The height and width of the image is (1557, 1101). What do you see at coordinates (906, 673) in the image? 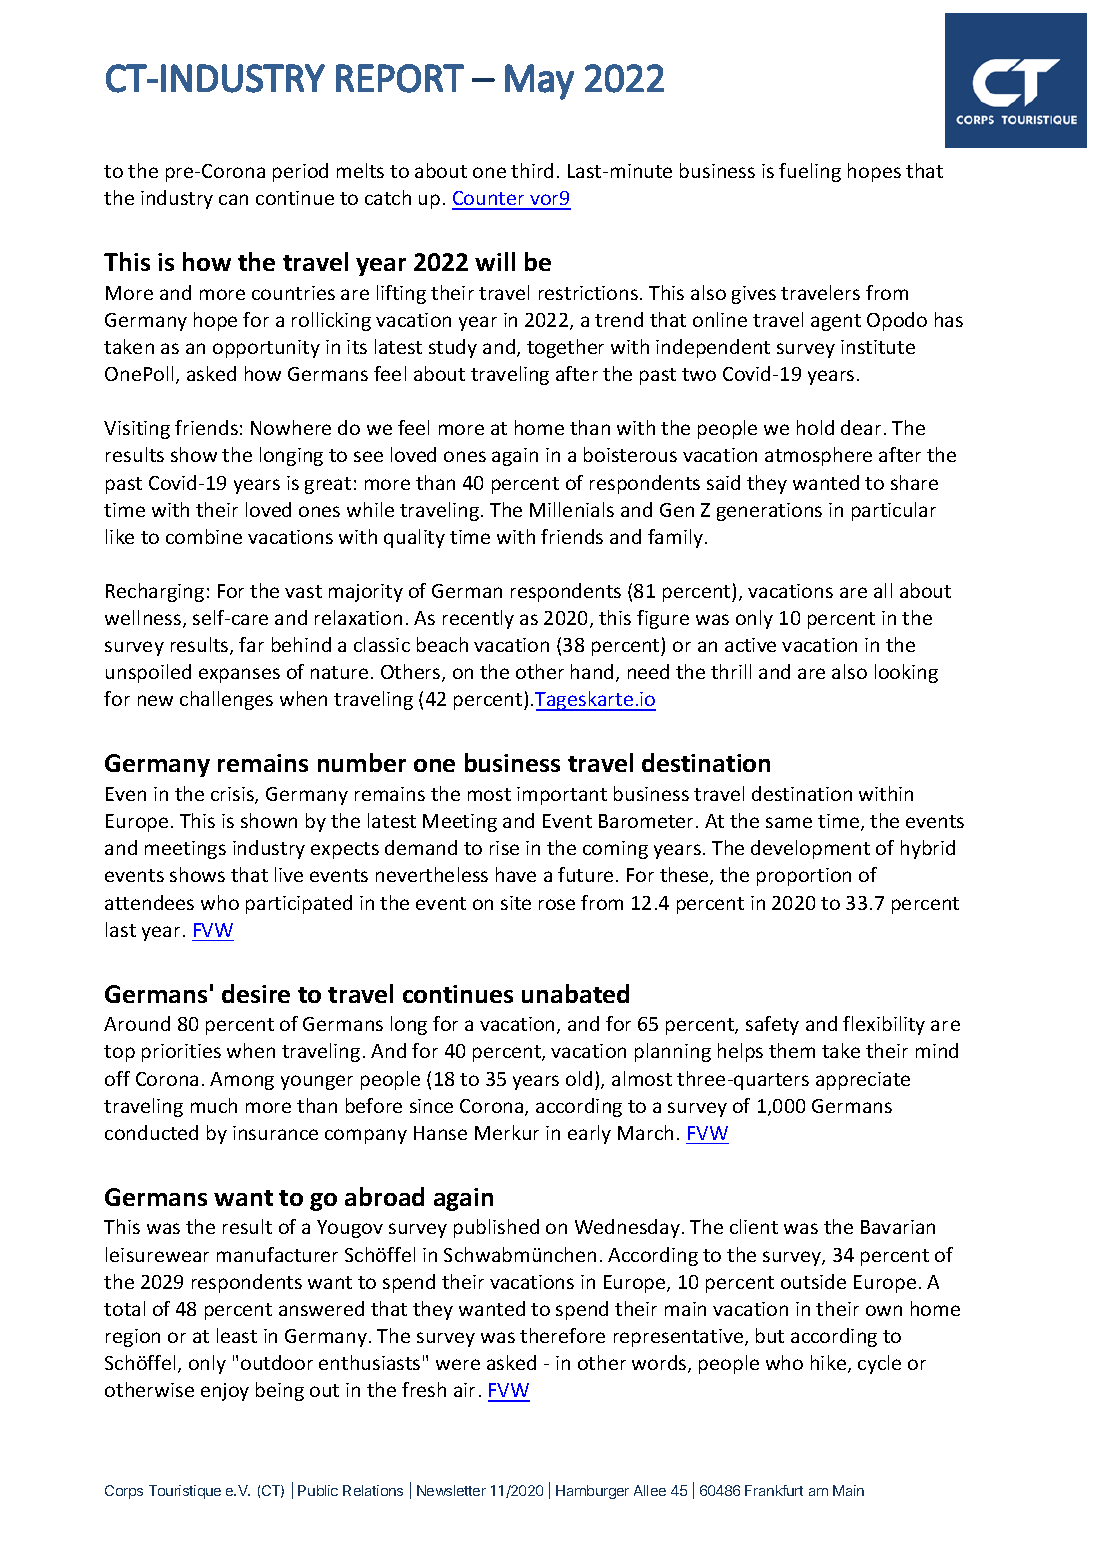
I see `looking` at bounding box center [906, 673].
